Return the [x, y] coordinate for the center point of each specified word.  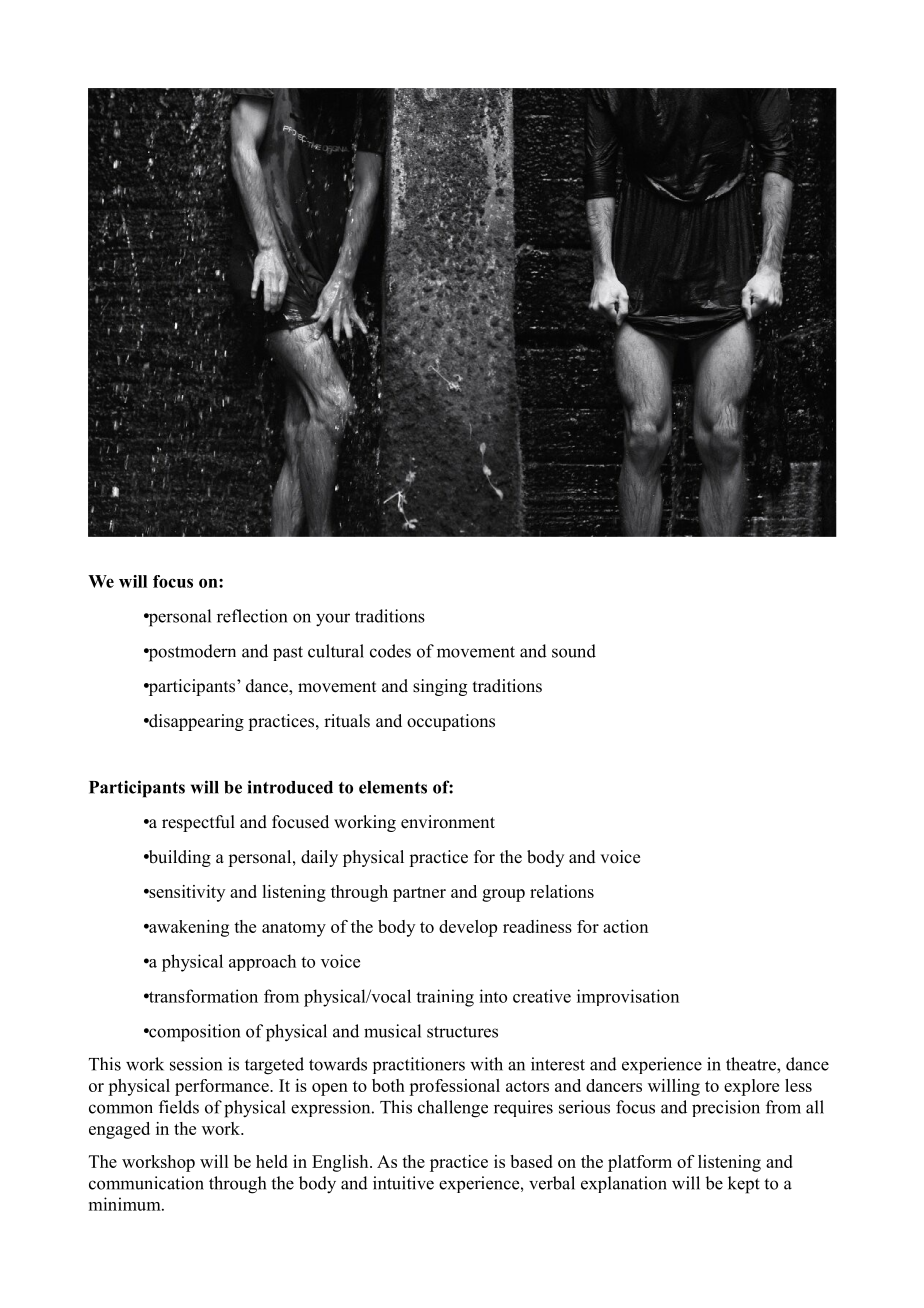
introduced [290, 787]
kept [744, 1185]
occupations [451, 722]
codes [390, 651]
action [625, 926]
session [196, 1064]
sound [574, 651]
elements [393, 787]
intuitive [403, 1183]
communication [146, 1183]
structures [462, 1032]
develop [468, 928]
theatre [752, 1064]
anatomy [294, 929]
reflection [252, 616]
